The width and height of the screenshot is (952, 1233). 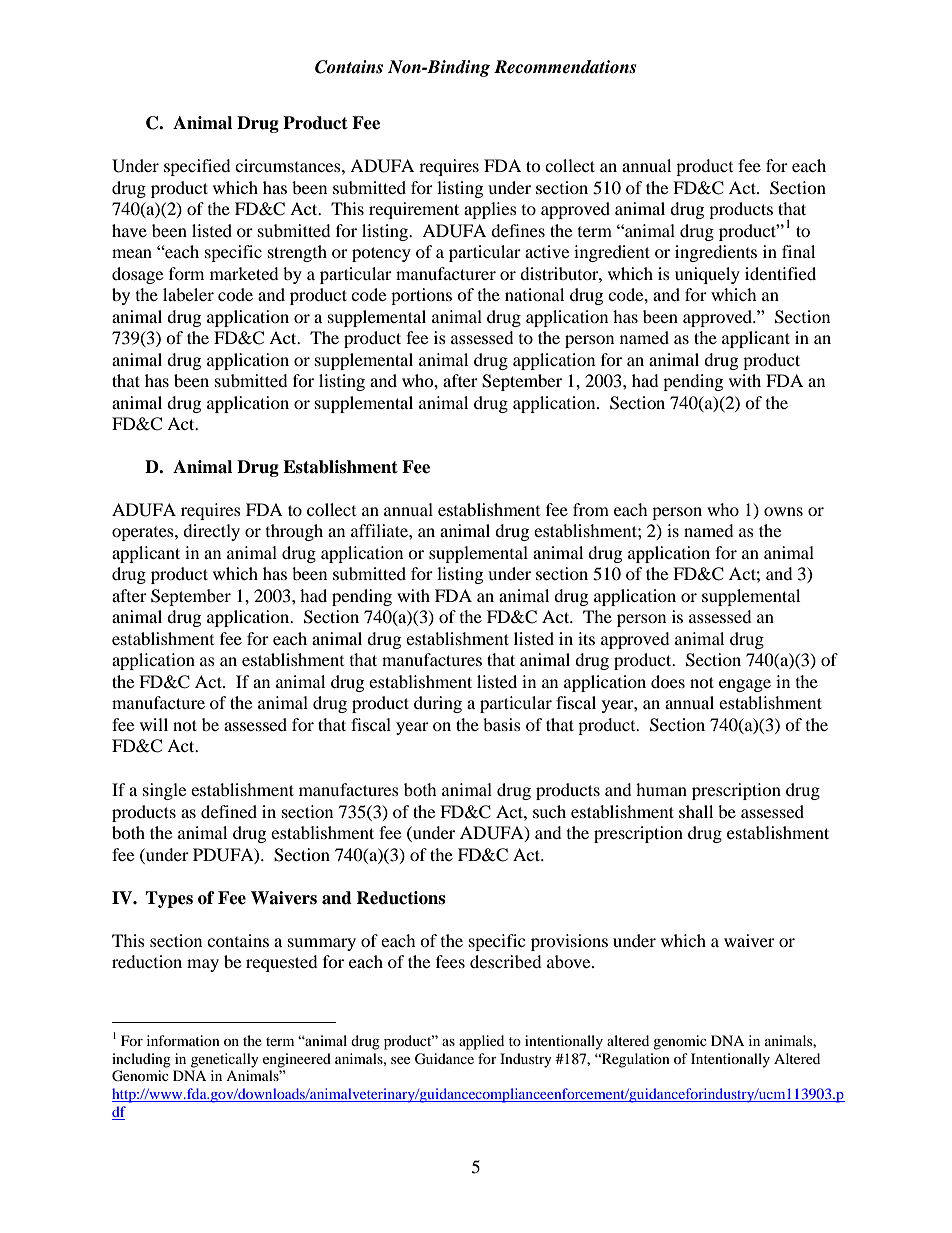 What do you see at coordinates (197, 167) in the screenshot?
I see `specified` at bounding box center [197, 167].
